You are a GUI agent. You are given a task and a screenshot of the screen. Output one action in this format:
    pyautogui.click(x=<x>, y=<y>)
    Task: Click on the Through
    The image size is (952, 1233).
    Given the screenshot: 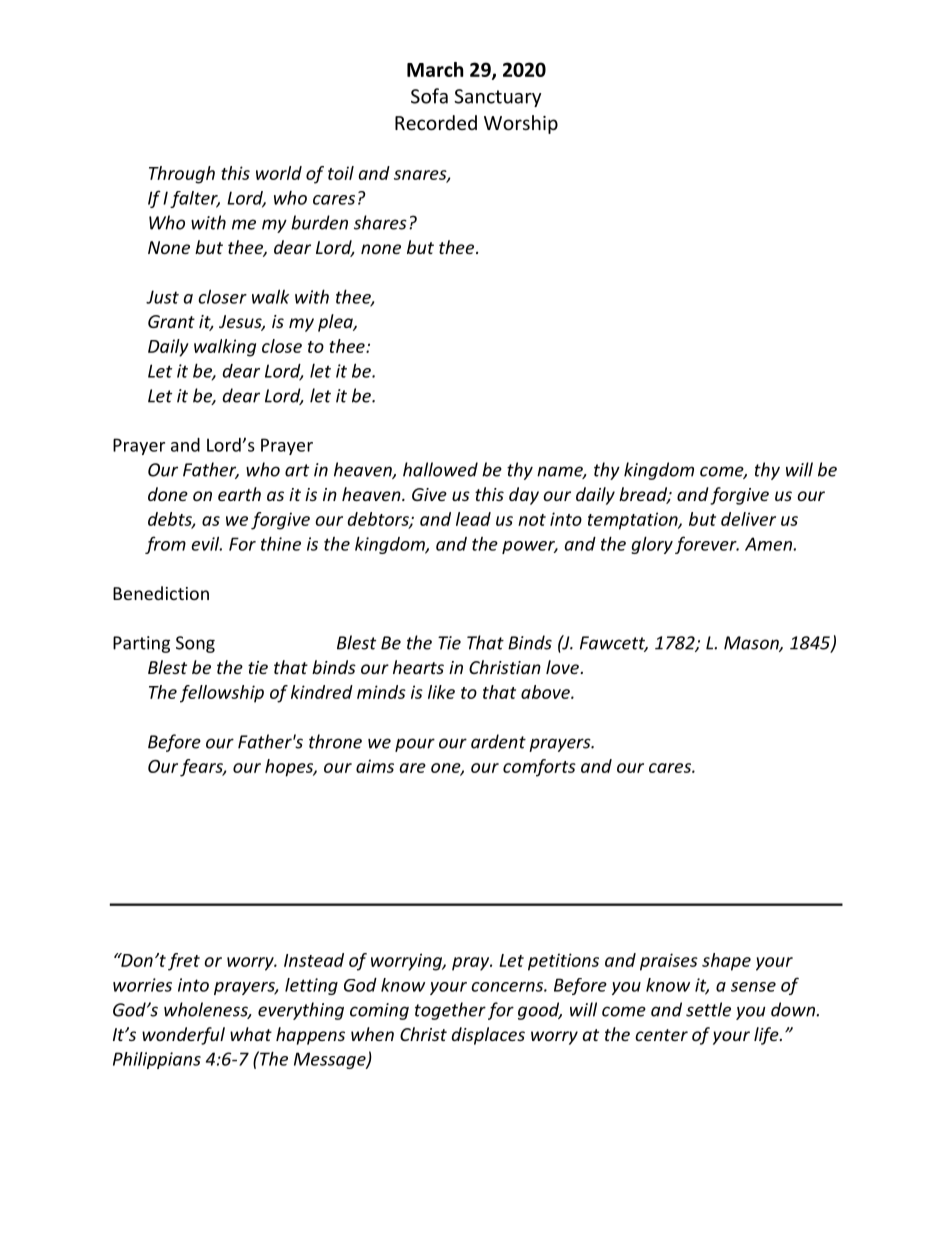 What is the action you would take?
    pyautogui.click(x=182, y=175)
